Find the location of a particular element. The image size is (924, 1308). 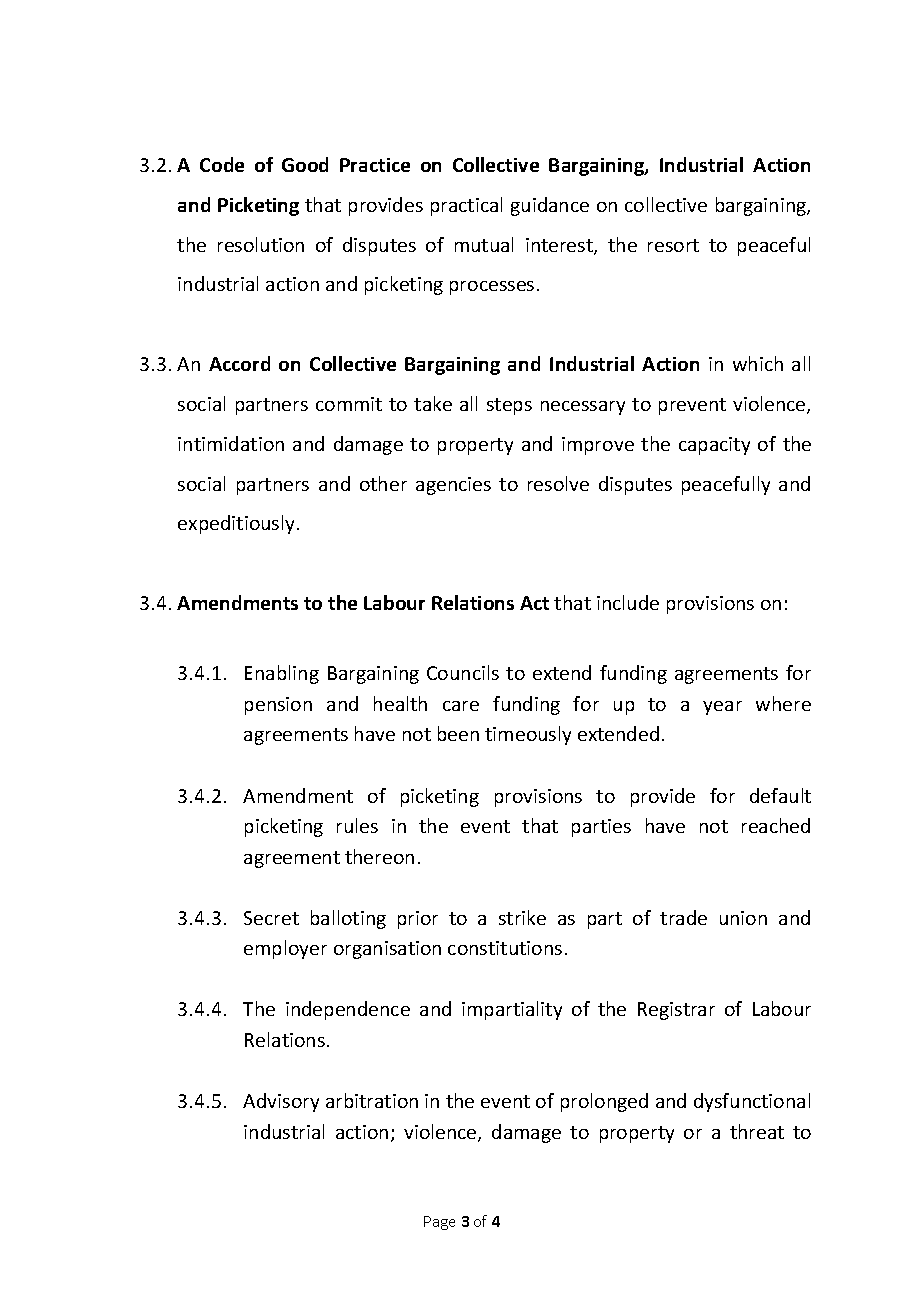

year is located at coordinates (722, 708).
